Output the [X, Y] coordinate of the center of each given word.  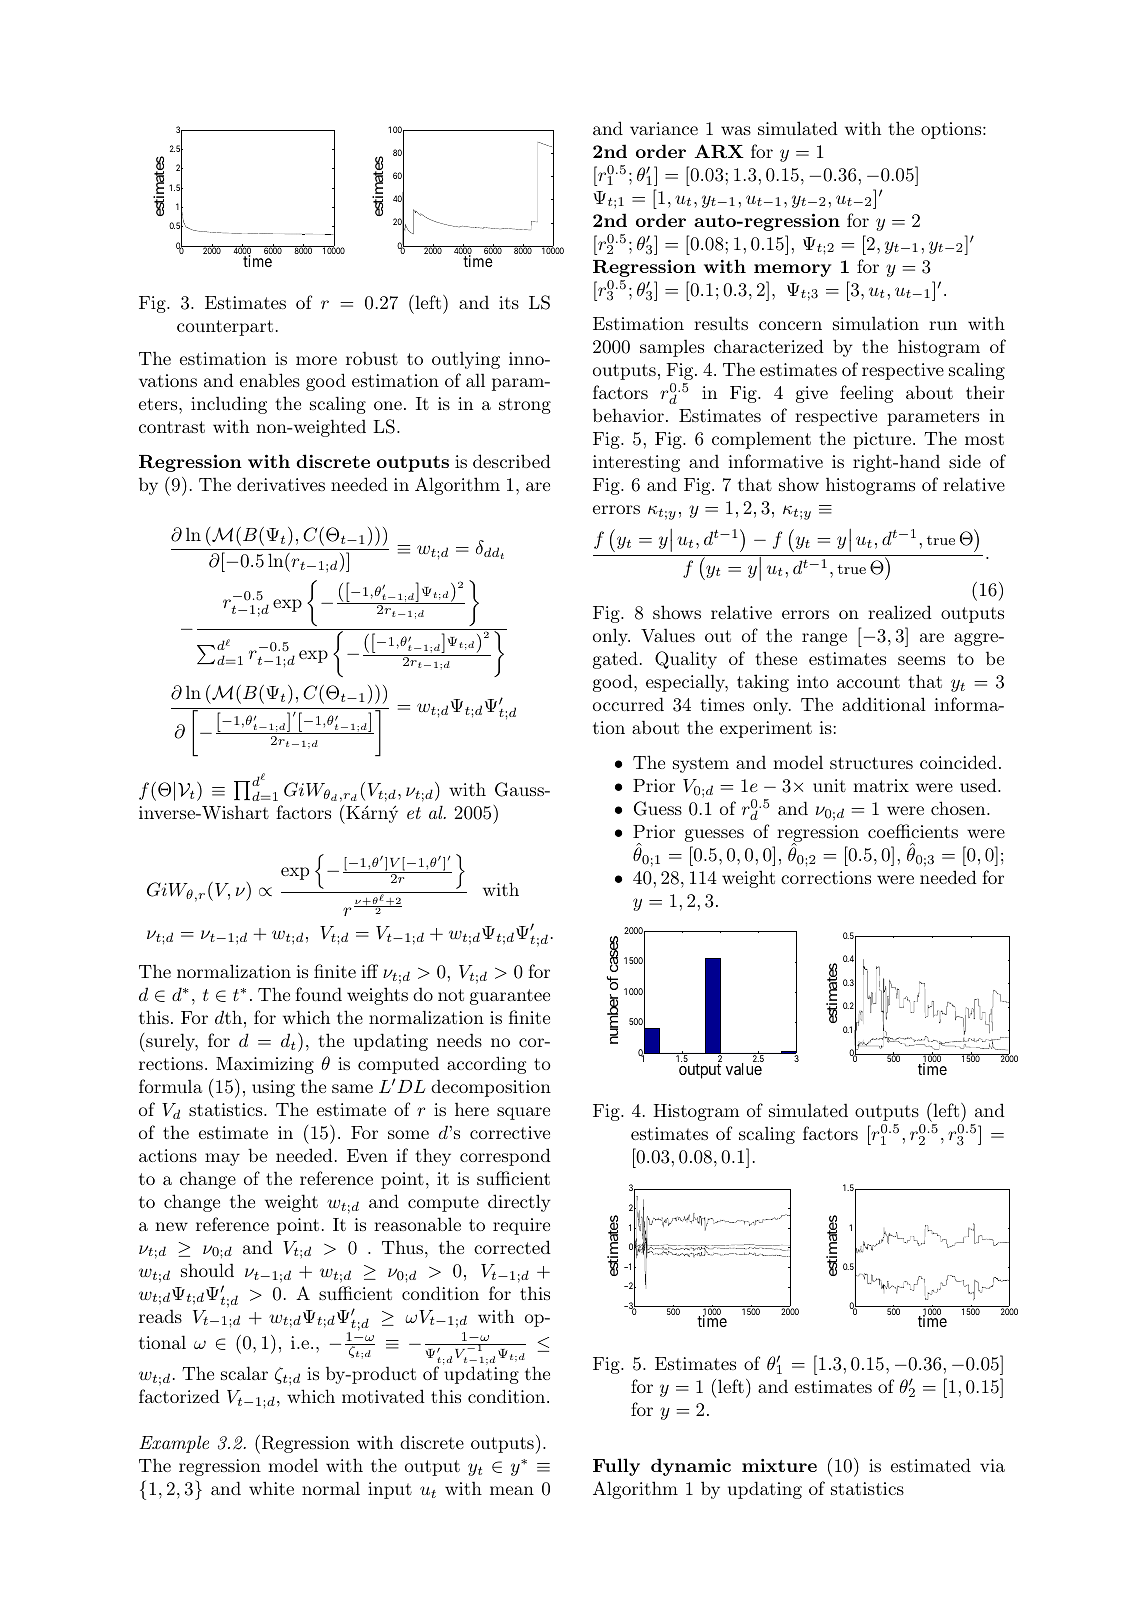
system [701, 765]
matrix [881, 785]
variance [664, 128]
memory [792, 270]
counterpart [225, 328]
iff [369, 971]
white [271, 1488]
